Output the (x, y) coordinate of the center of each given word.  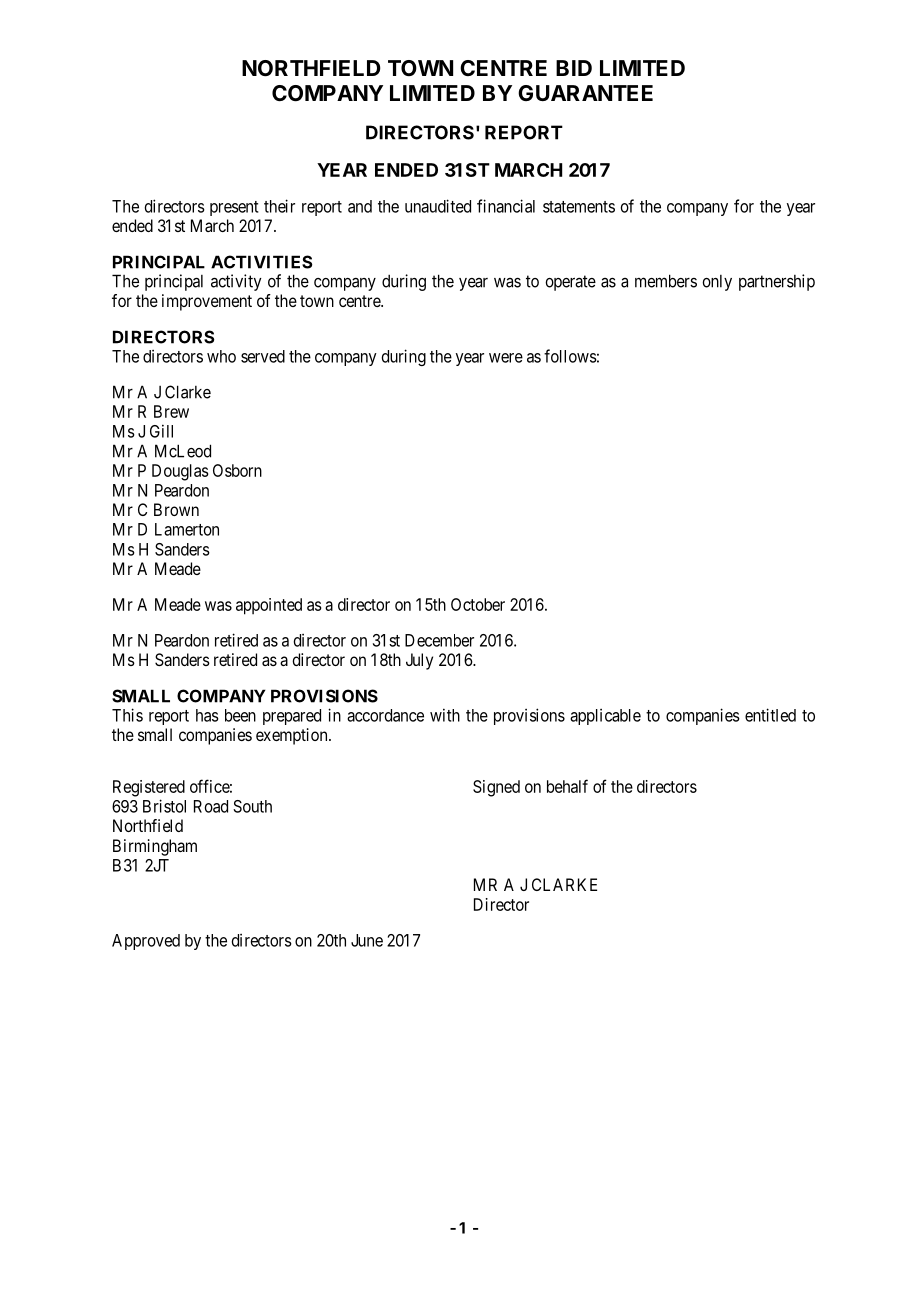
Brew (171, 411)
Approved (146, 942)
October (478, 604)
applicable (605, 717)
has (207, 715)
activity (236, 282)
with (445, 715)
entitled (770, 715)
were (506, 358)
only (717, 283)
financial (506, 206)
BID (574, 68)
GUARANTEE (585, 93)
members (666, 281)
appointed (269, 606)
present (234, 208)
